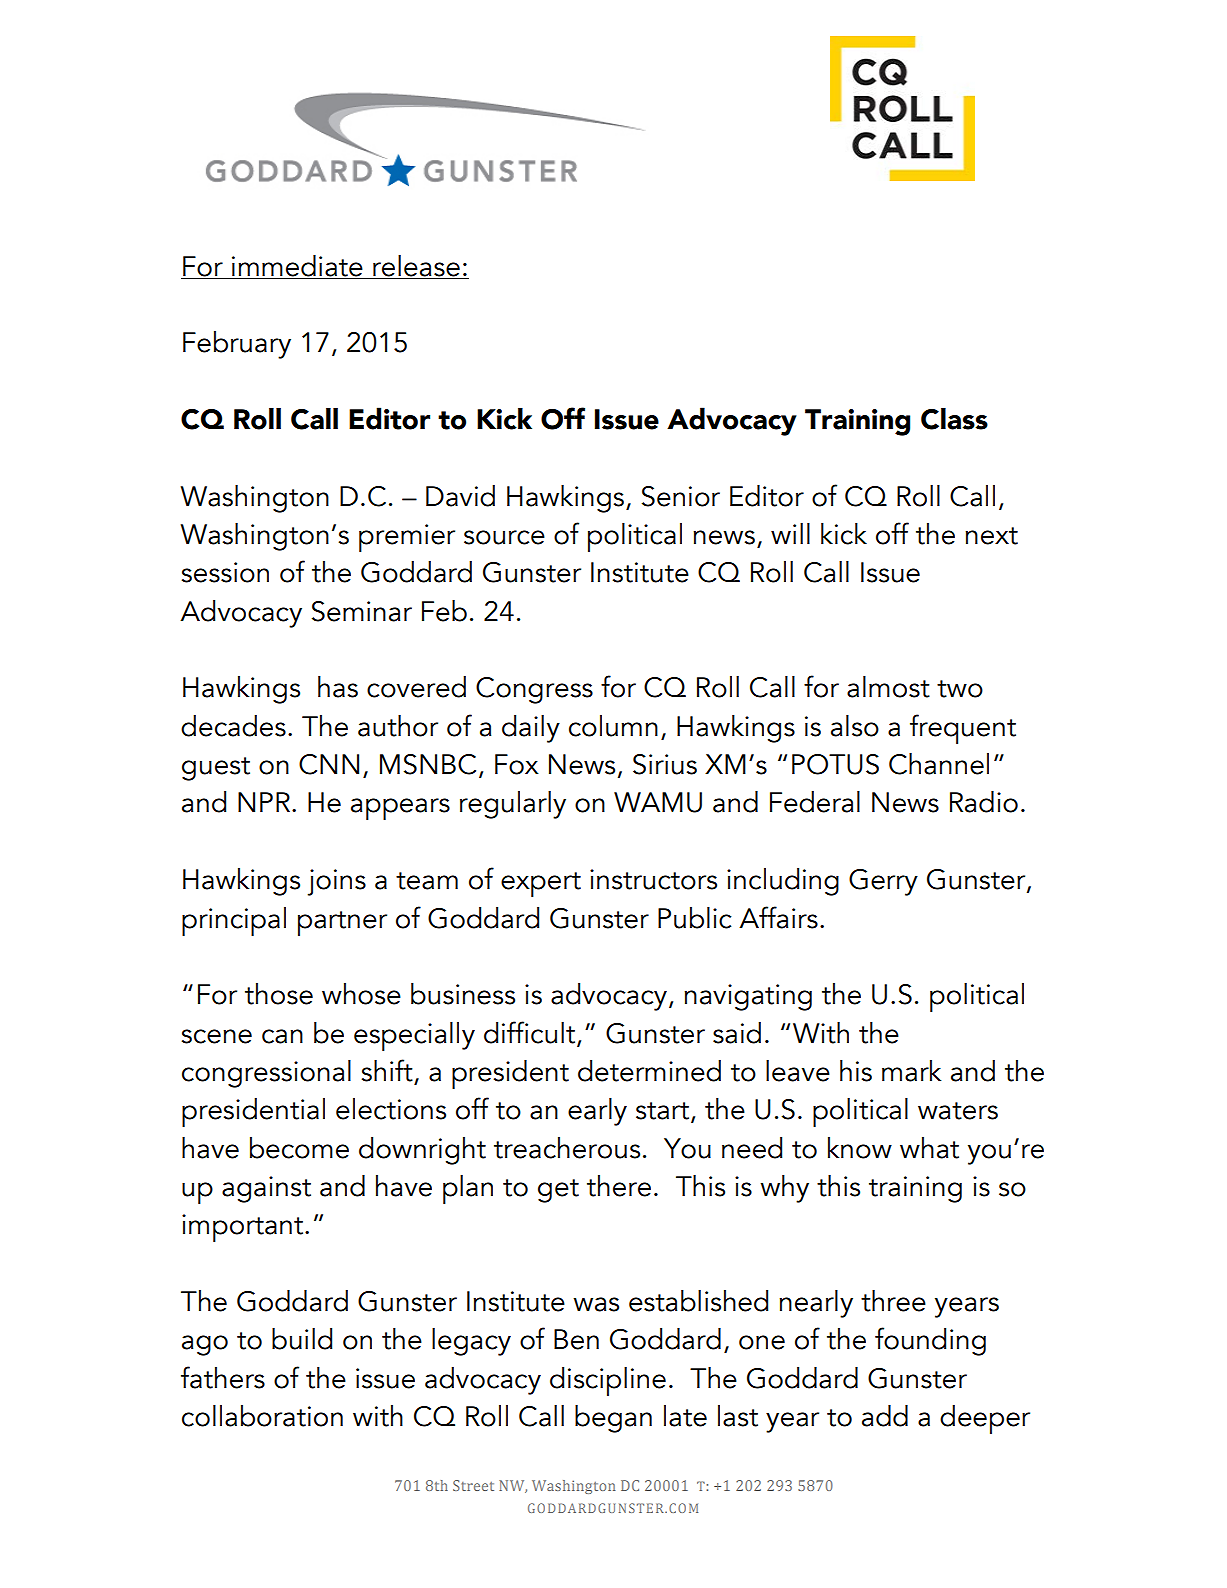 The height and width of the image is (1588, 1227). What do you see at coordinates (653, 879) in the image?
I see `instructors` at bounding box center [653, 879].
